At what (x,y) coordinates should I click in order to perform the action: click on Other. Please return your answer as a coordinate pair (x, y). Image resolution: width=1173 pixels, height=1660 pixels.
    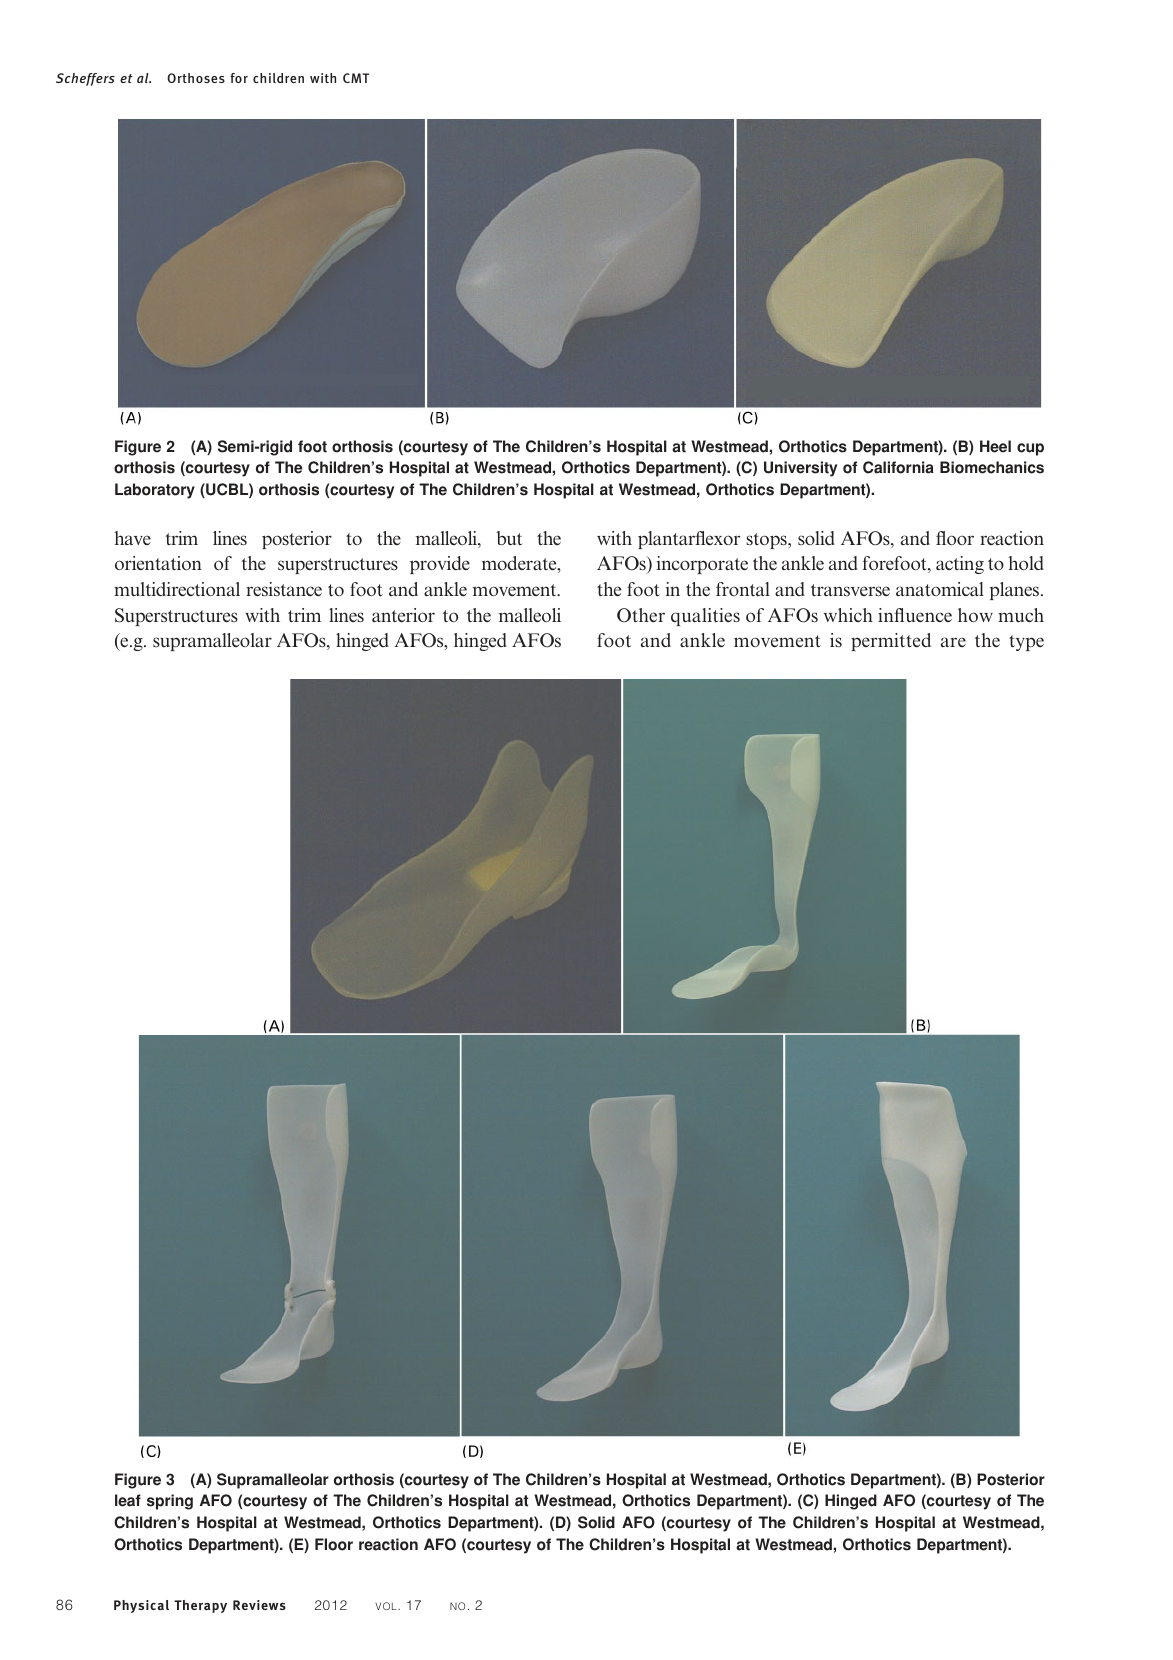
    Looking at the image, I should click on (641, 615).
